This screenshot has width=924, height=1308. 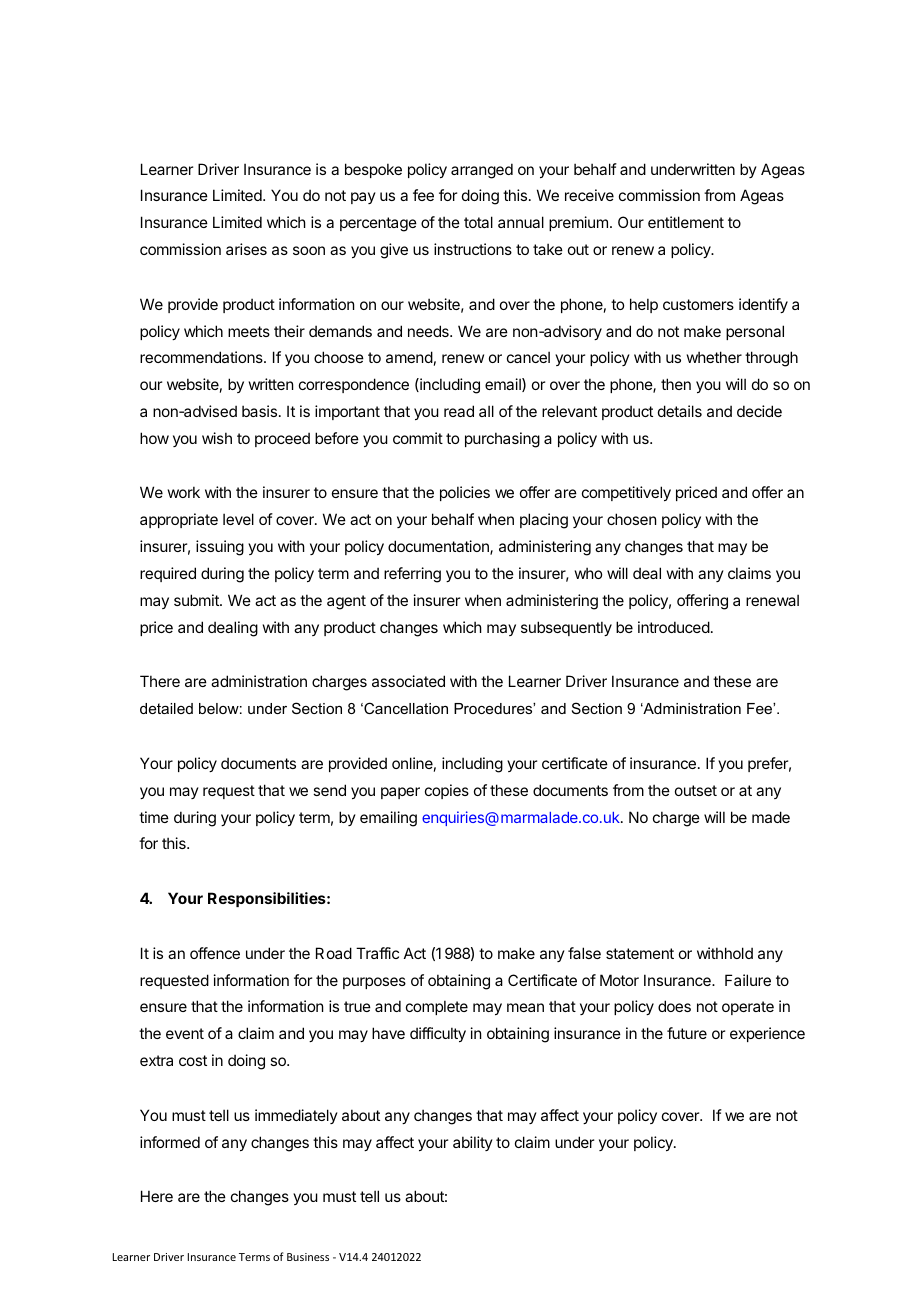 What do you see at coordinates (166, 708) in the screenshot?
I see `detailed` at bounding box center [166, 708].
